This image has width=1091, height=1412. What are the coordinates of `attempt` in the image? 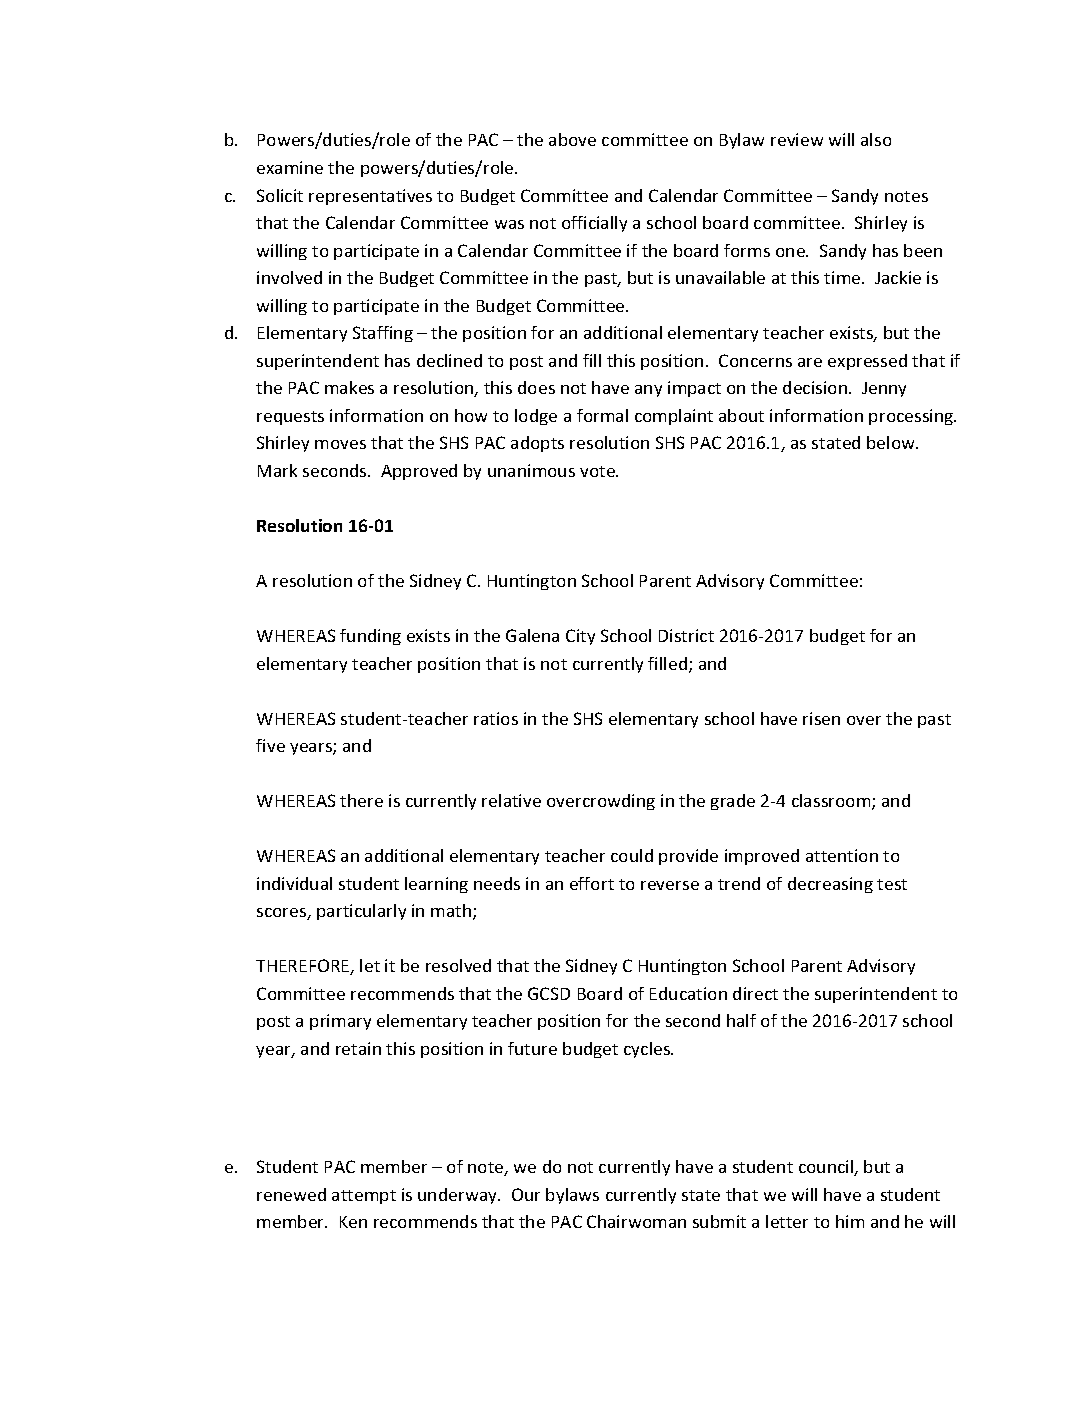 It's located at (364, 1197).
